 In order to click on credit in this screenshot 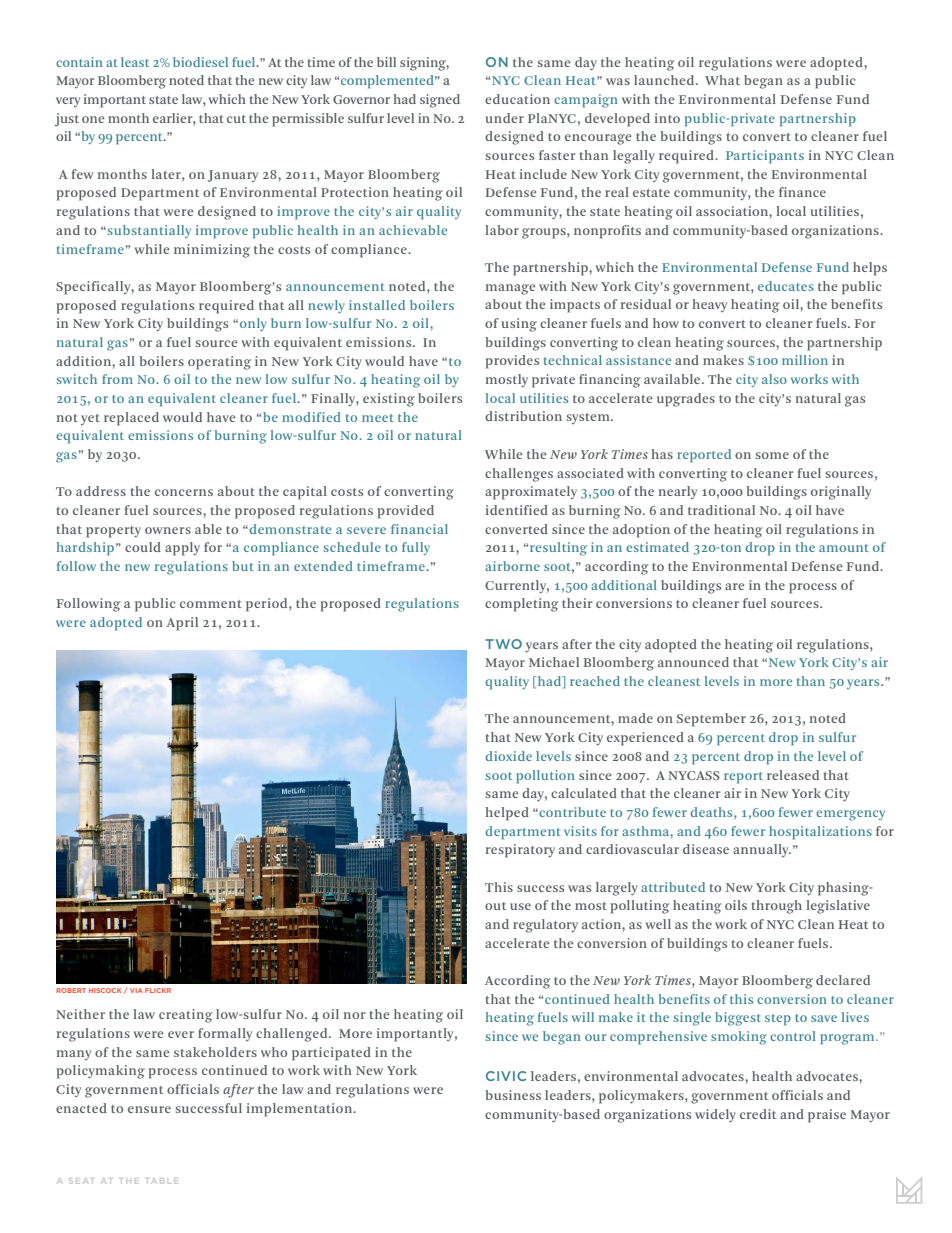, I will do `click(758, 1114)`.
